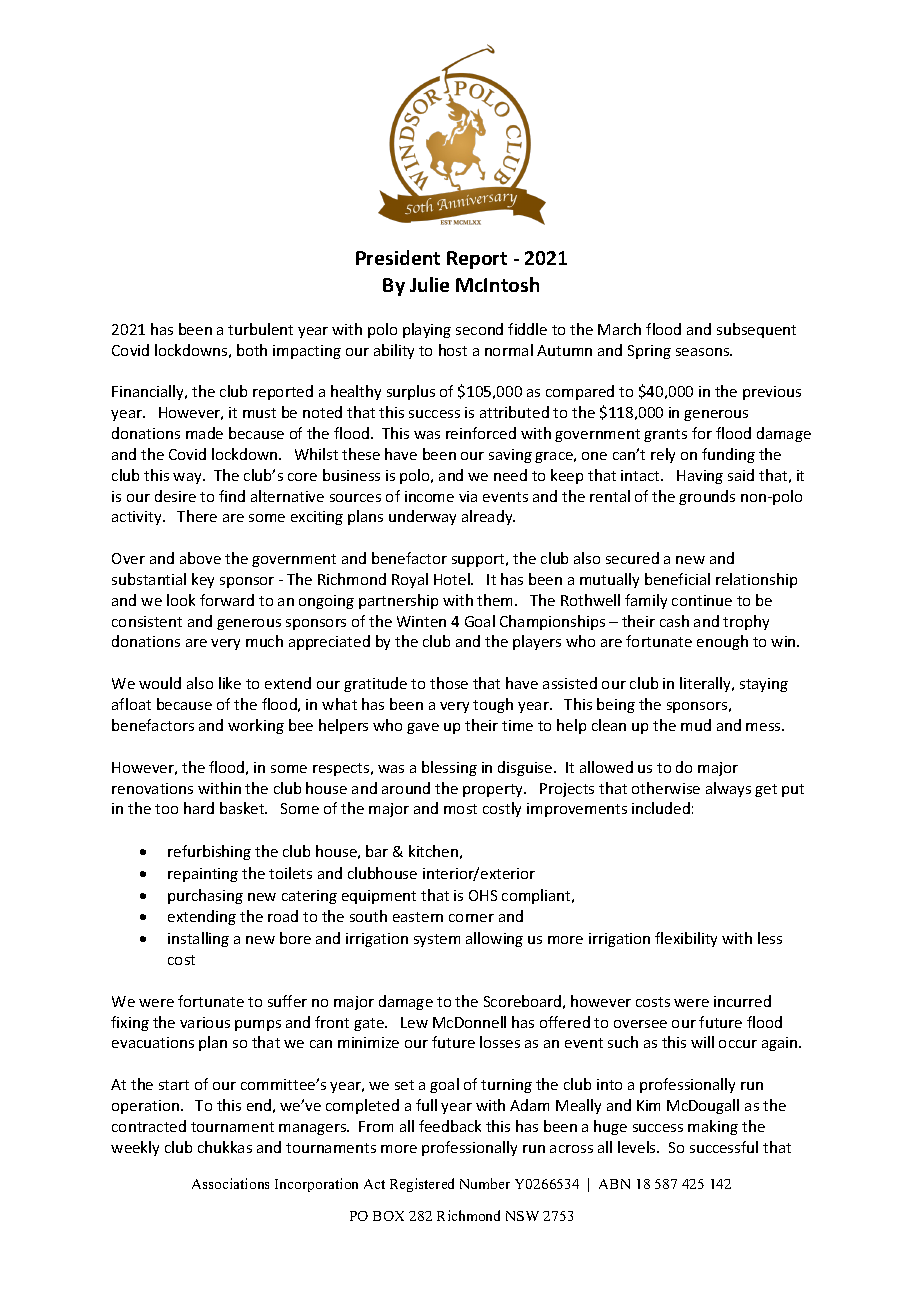  I want to click on gave, so click(423, 728).
